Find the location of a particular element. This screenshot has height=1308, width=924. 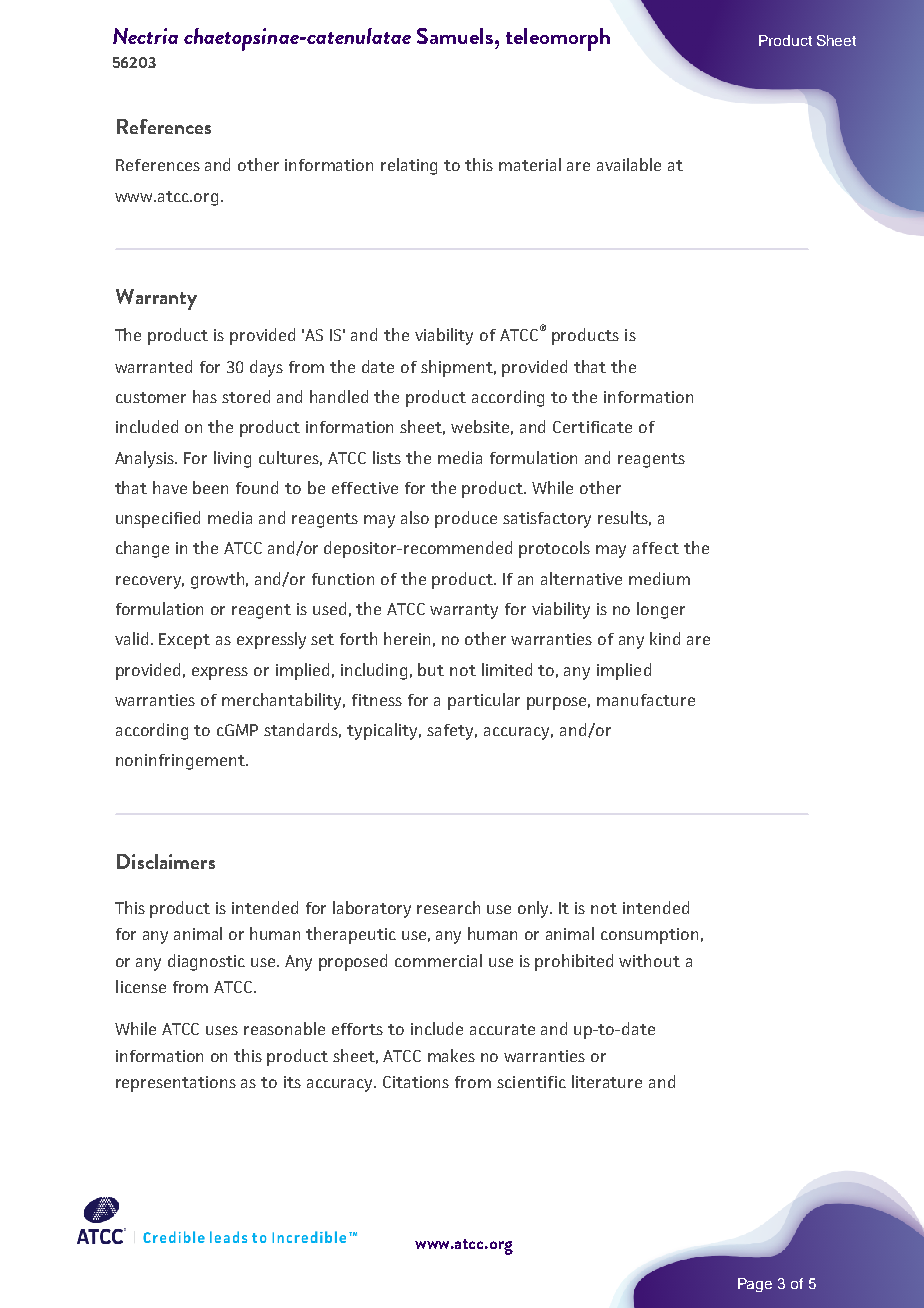

relating is located at coordinates (409, 166).
